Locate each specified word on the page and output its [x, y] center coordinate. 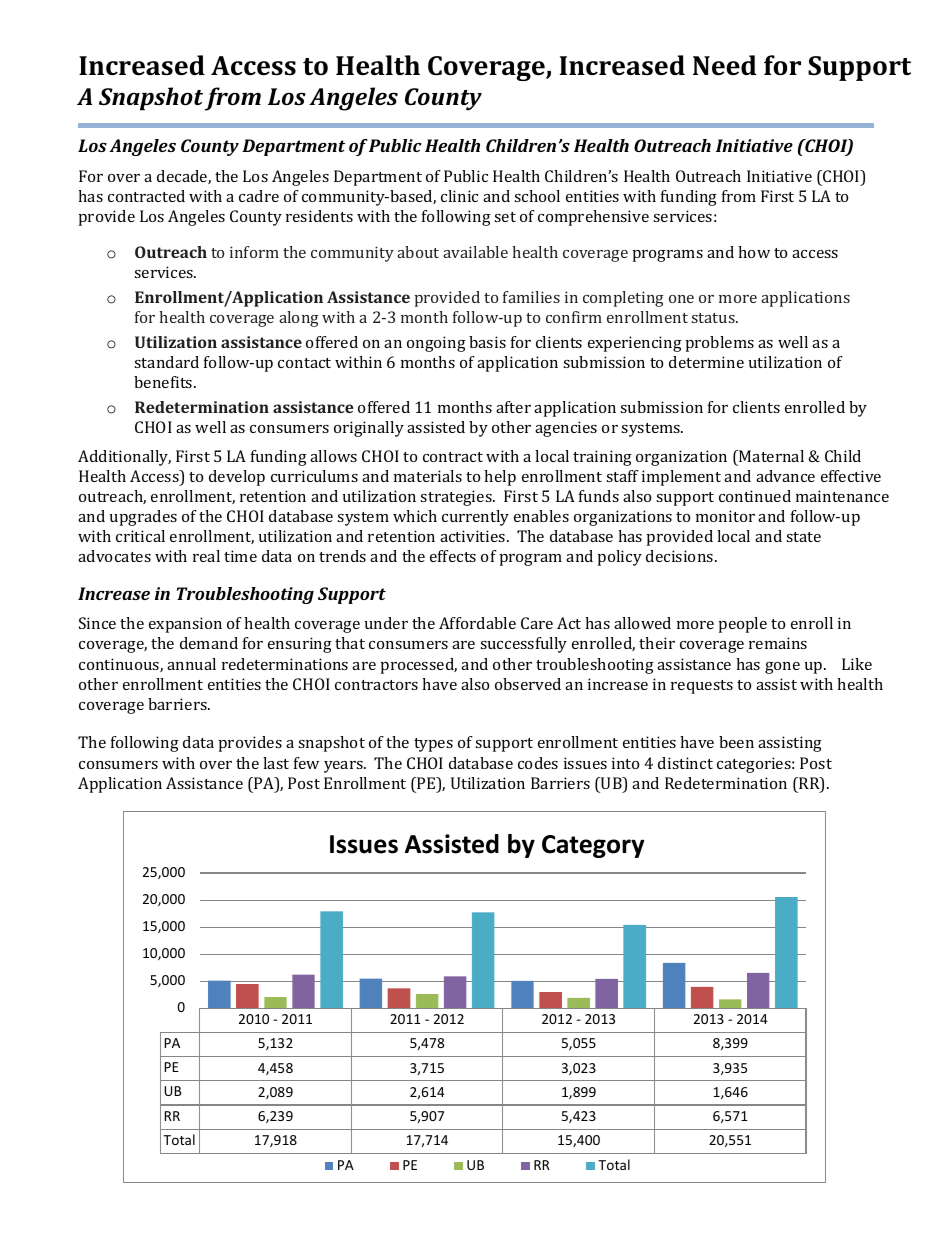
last [276, 763]
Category [593, 846]
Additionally [124, 458]
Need [724, 65]
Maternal [770, 456]
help [500, 478]
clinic [459, 196]
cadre [259, 196]
